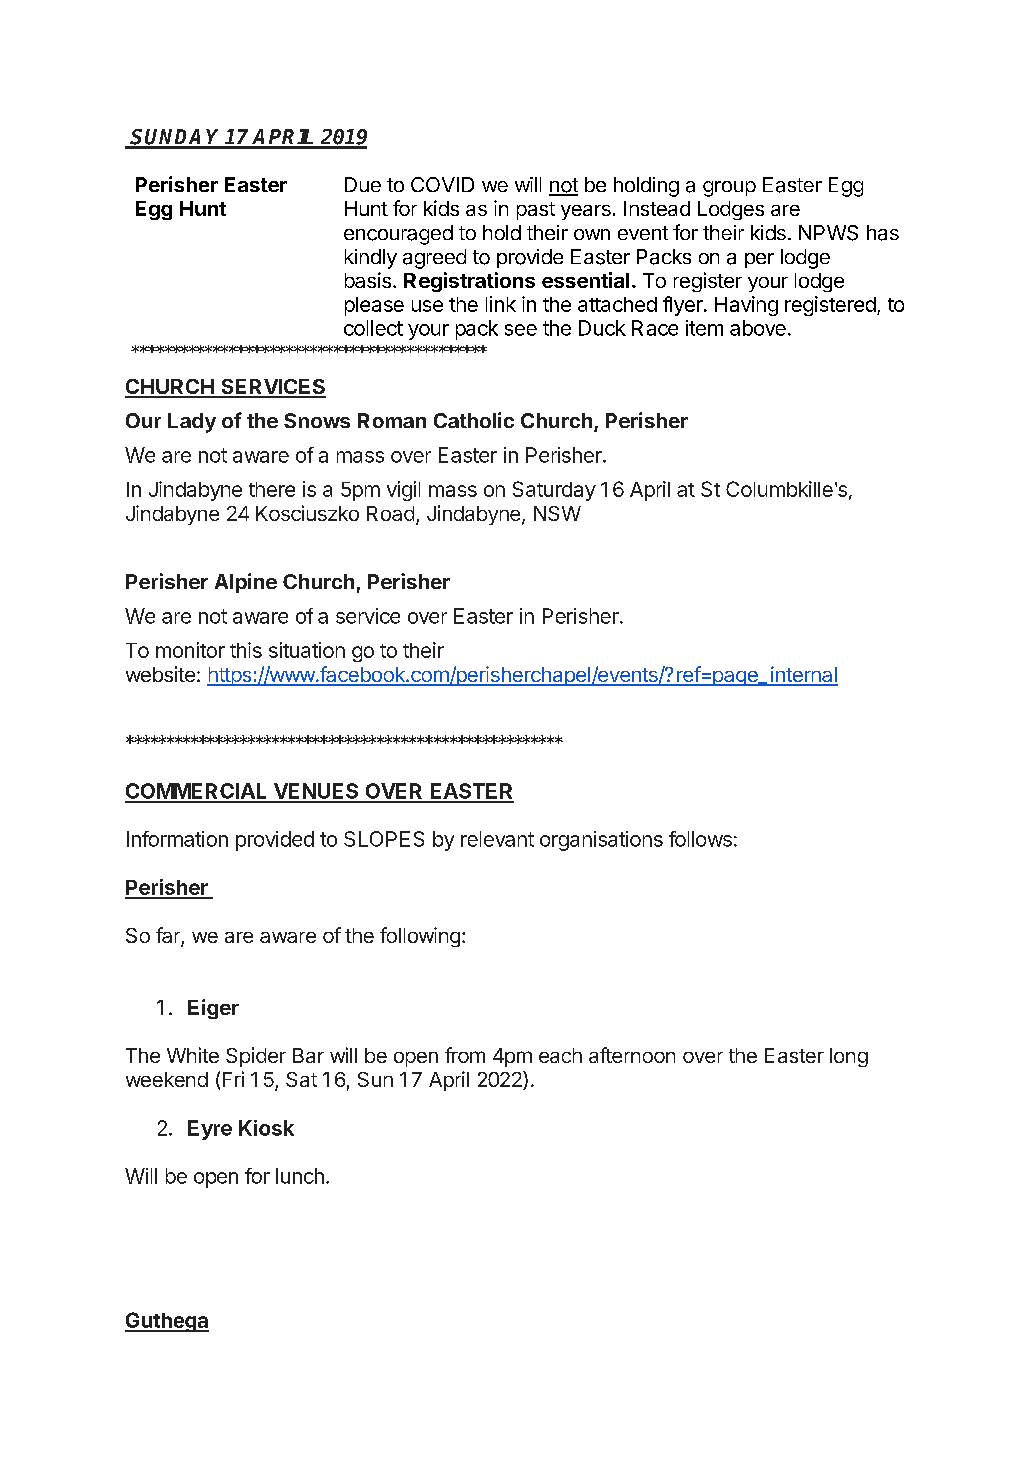 This page has height=1458, width=1030. Describe the element at coordinates (700, 839) in the page. I see `follows` at that location.
